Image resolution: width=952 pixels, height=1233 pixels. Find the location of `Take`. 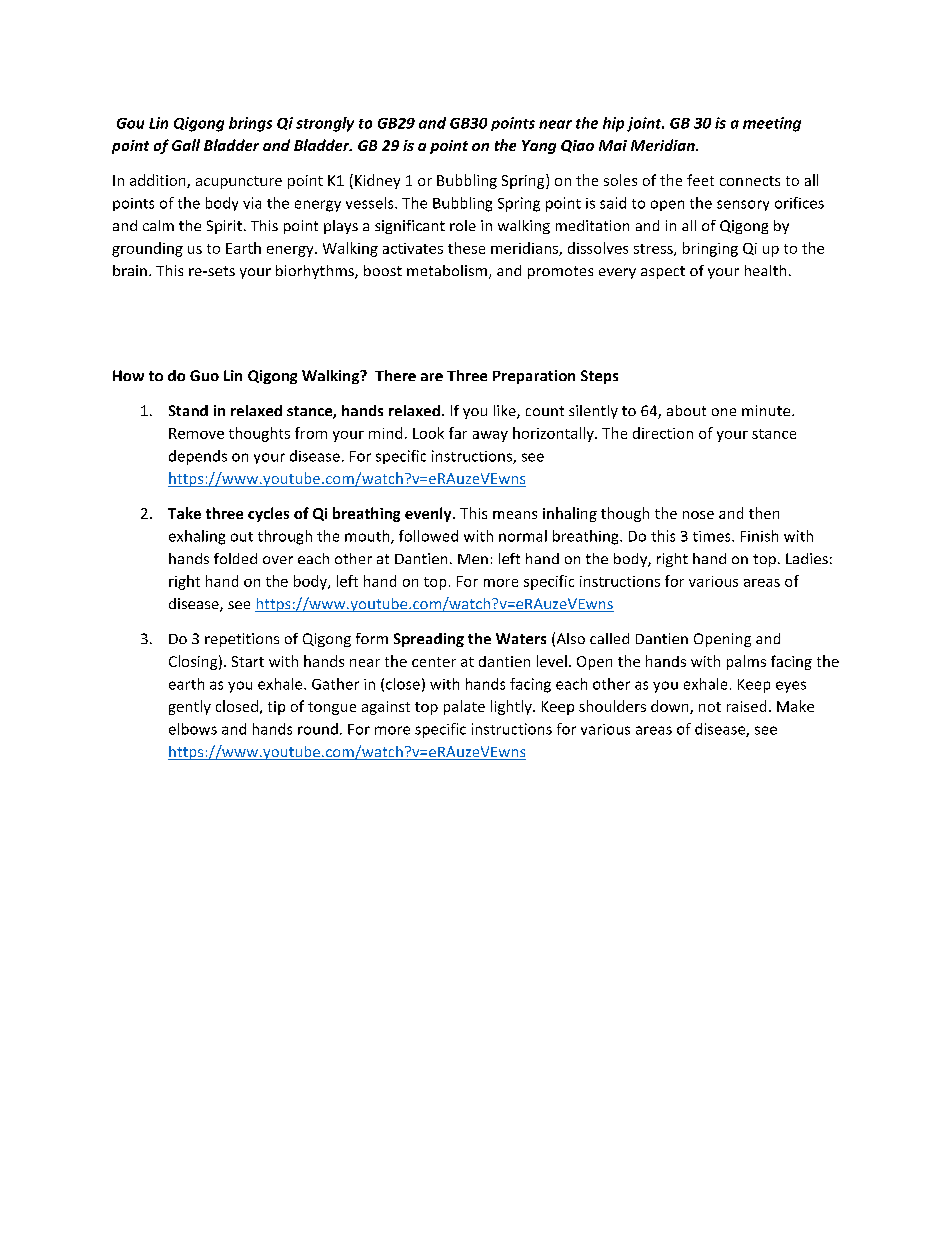

Take is located at coordinates (184, 513).
